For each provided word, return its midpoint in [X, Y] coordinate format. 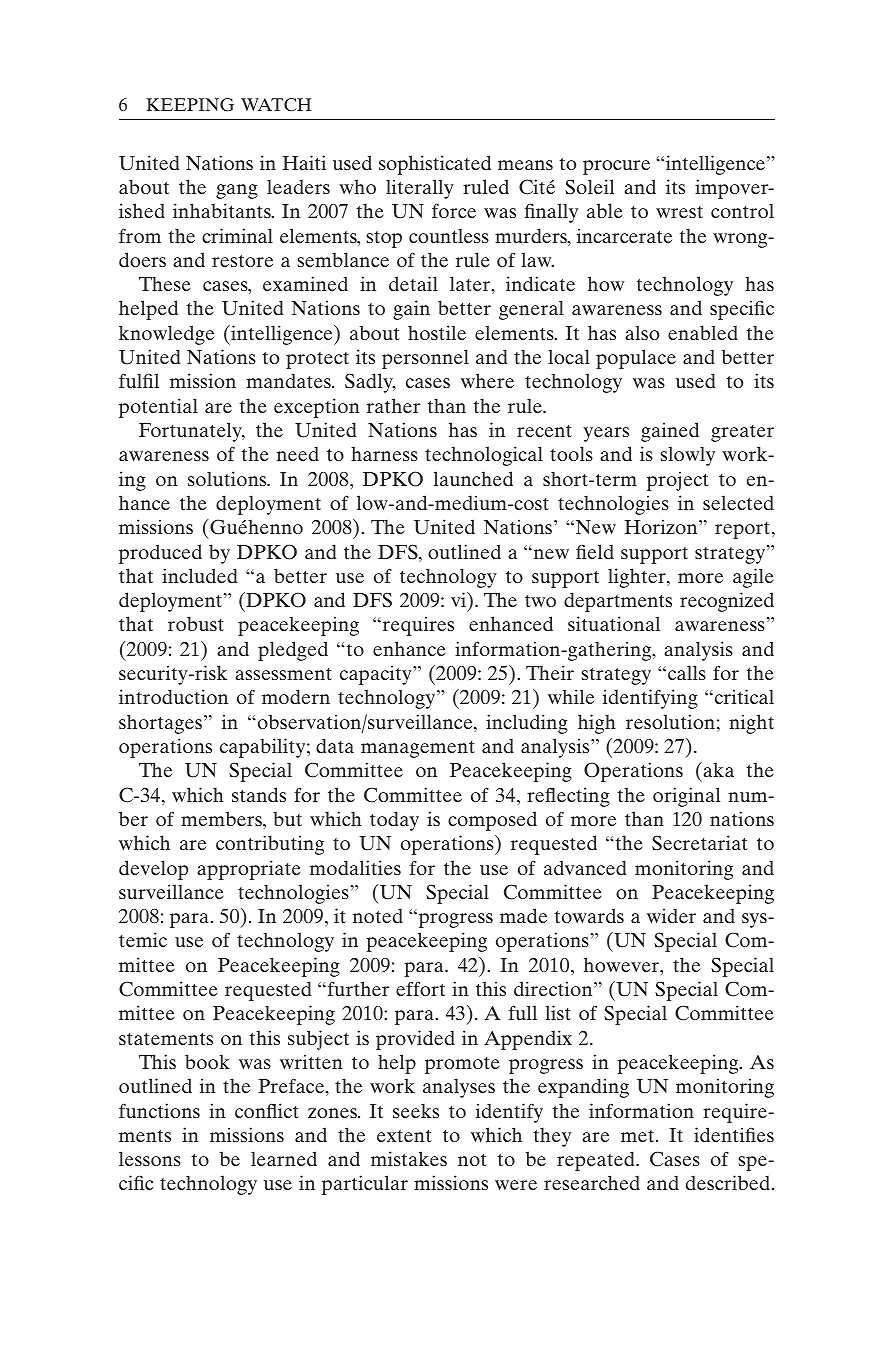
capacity [377, 675]
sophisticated [435, 165]
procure [616, 167]
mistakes [409, 1158]
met [639, 1136]
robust [196, 623]
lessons [150, 1158]
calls [687, 672]
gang [237, 191]
